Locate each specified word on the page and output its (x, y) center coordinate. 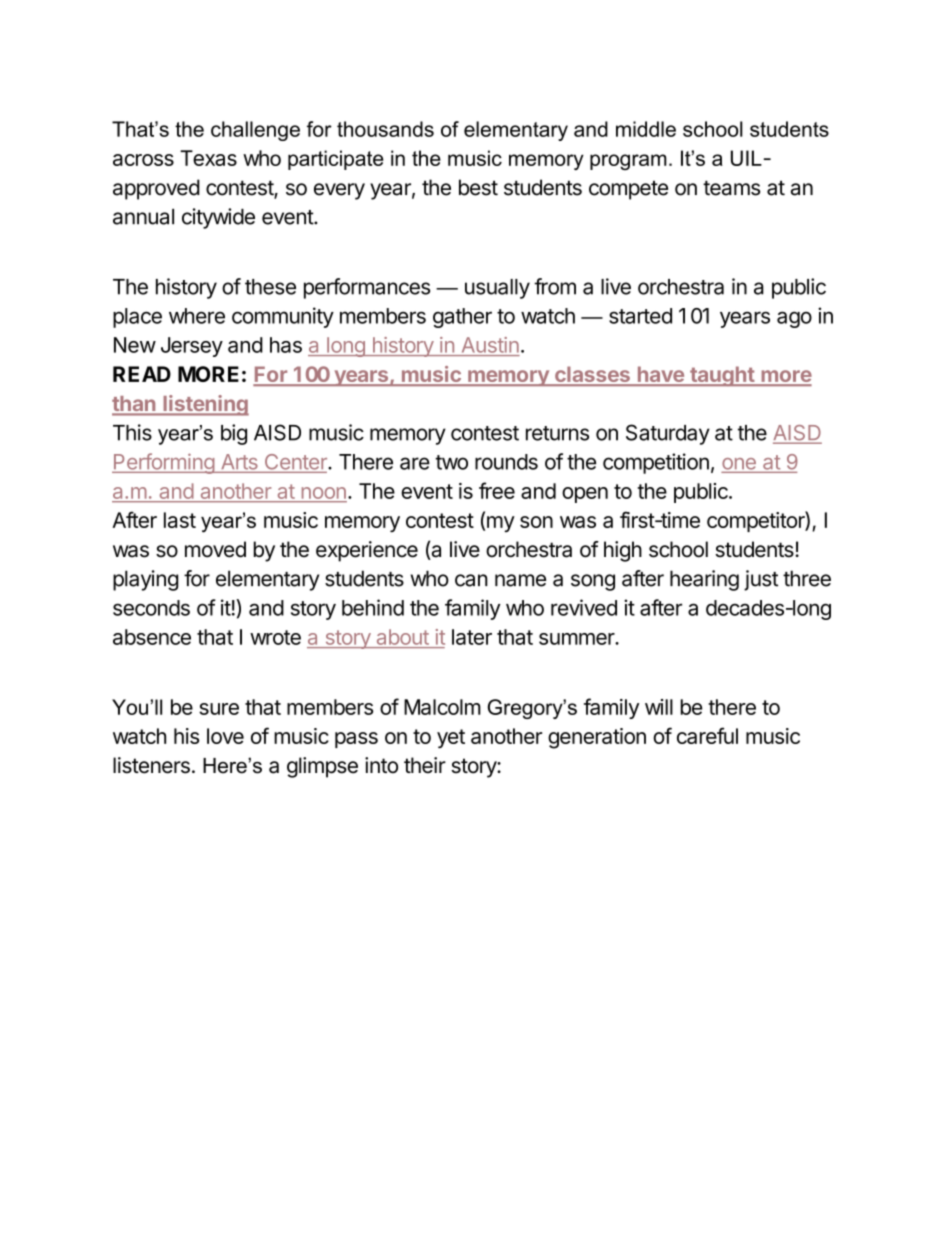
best (478, 187)
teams (731, 188)
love (225, 736)
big (234, 434)
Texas (208, 158)
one (739, 464)
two (451, 462)
